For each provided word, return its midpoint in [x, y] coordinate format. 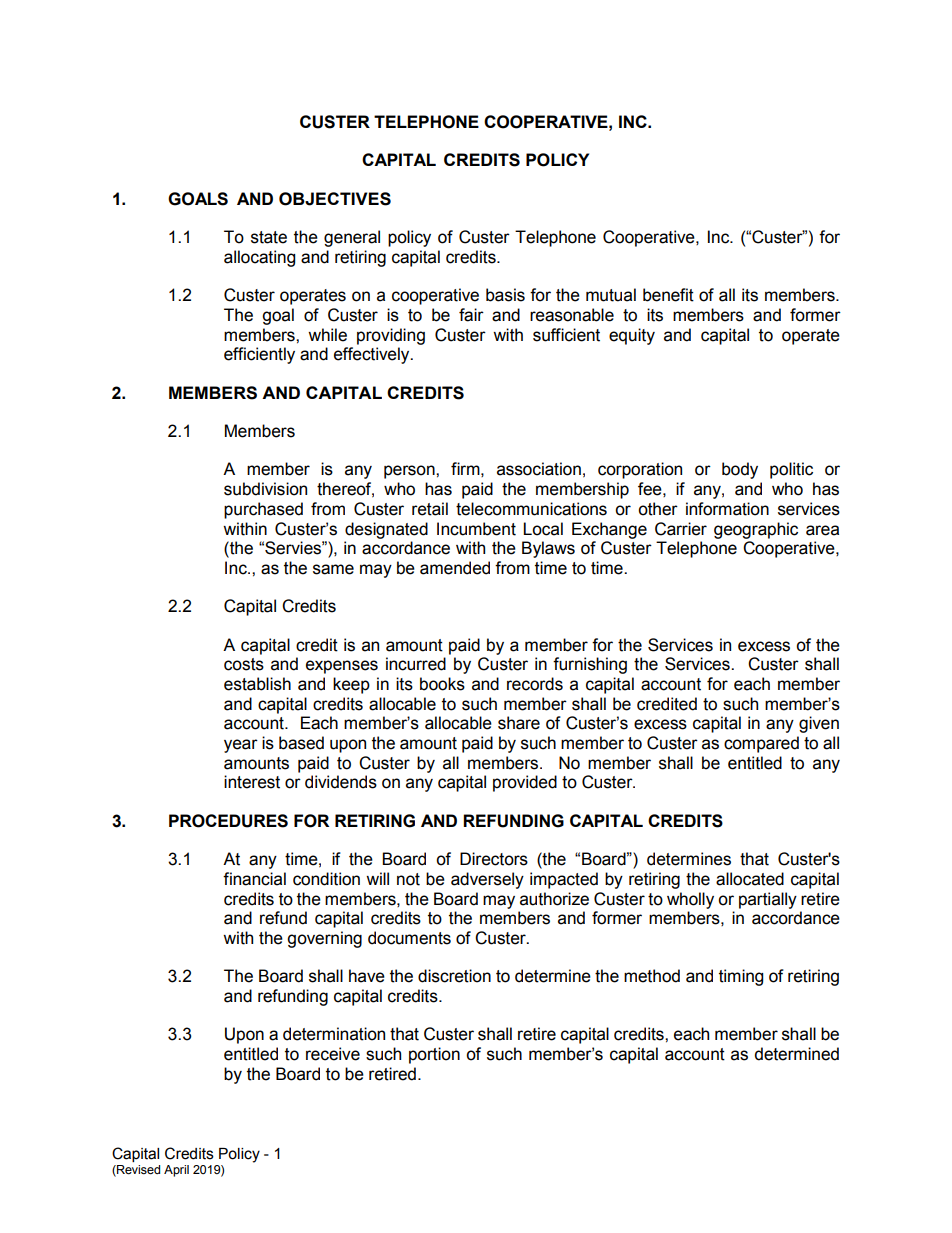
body [740, 470]
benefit [668, 295]
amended [455, 568]
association [539, 469]
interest [252, 782]
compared [761, 744]
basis [505, 295]
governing [324, 939]
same [333, 569]
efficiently [259, 355]
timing [741, 977]
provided [525, 783]
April [176, 1171]
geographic [756, 530]
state [269, 237]
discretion [454, 976]
